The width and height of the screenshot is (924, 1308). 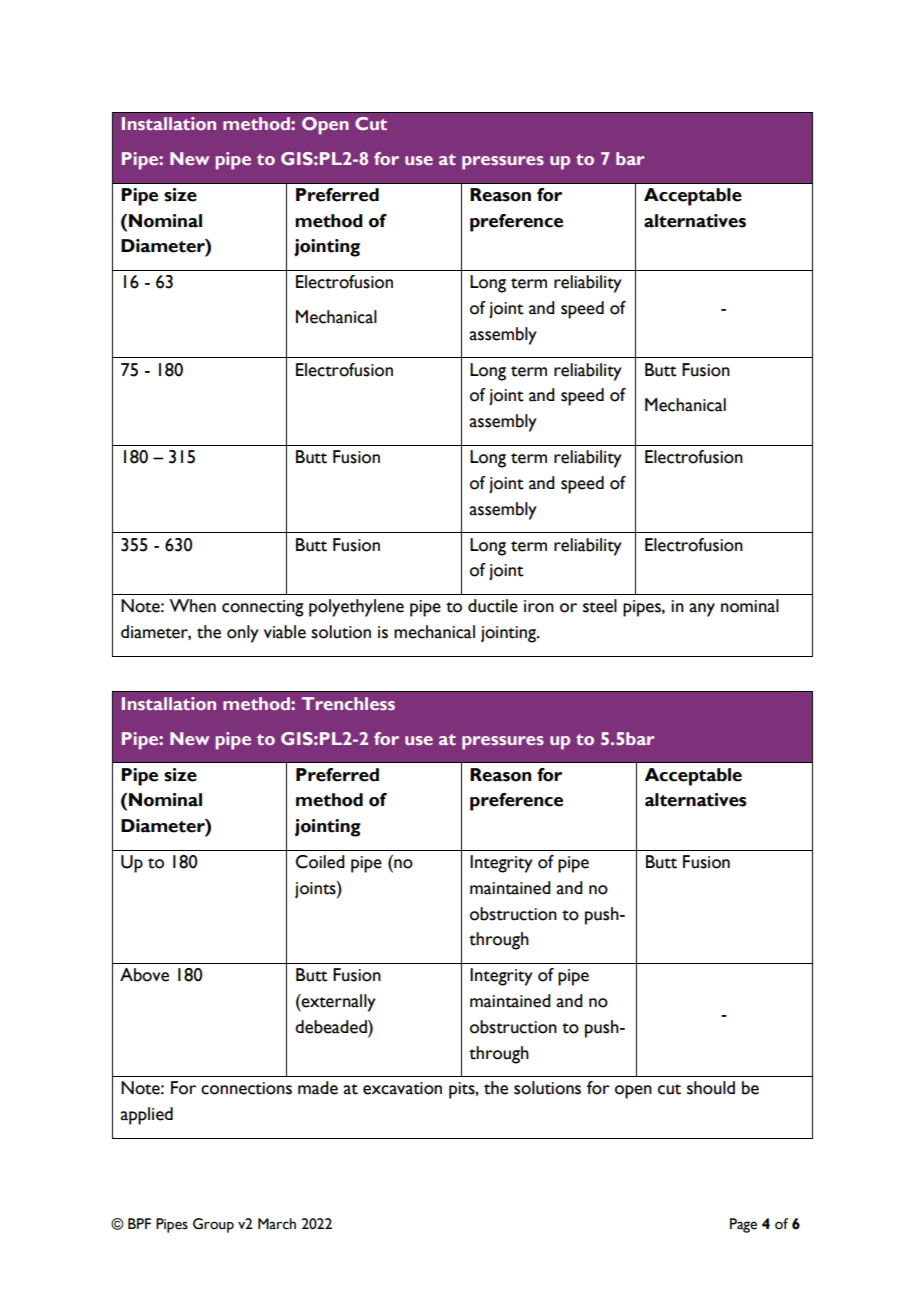 I want to click on Trenchless, so click(x=348, y=703).
